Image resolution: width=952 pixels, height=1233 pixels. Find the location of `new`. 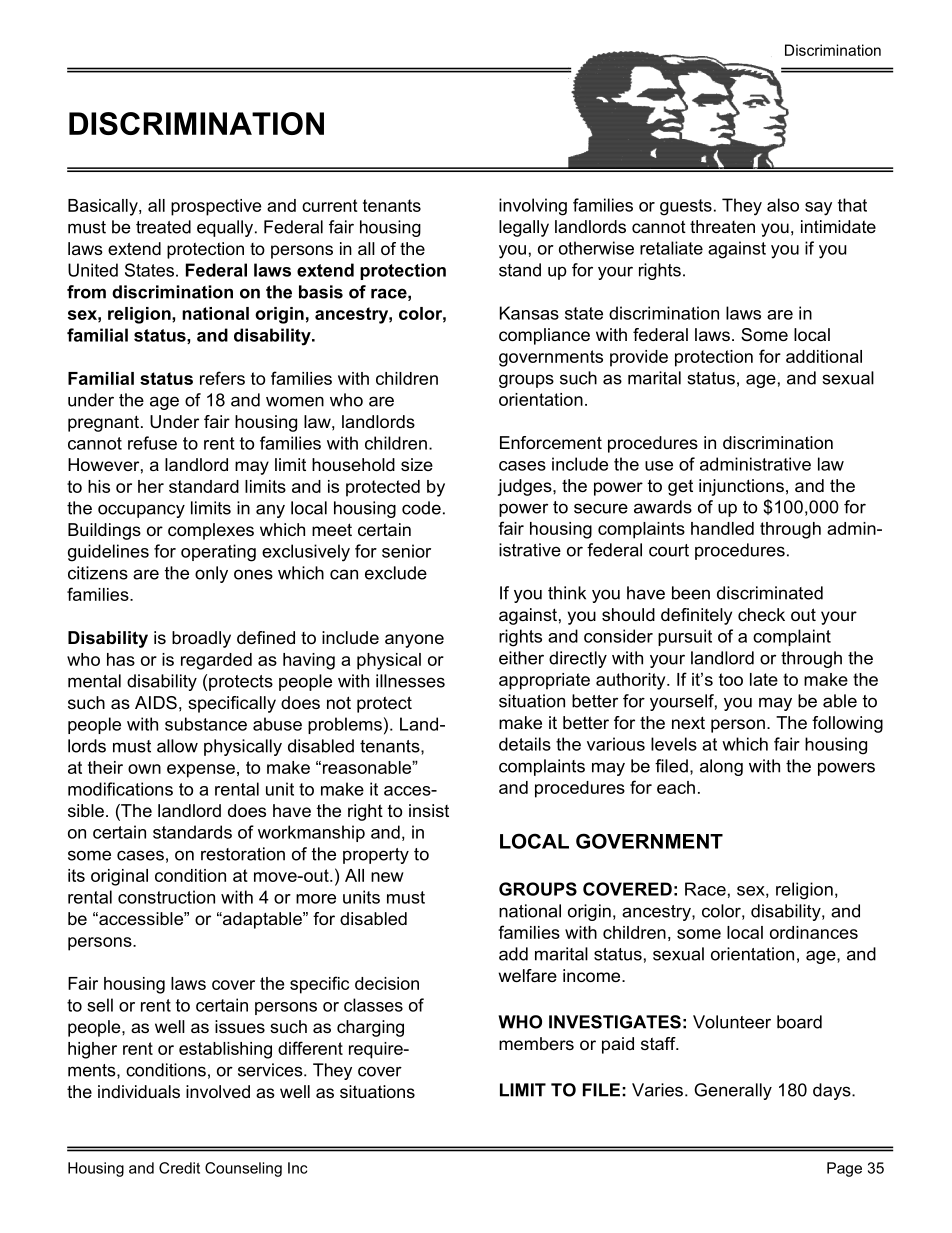

new is located at coordinates (387, 877).
